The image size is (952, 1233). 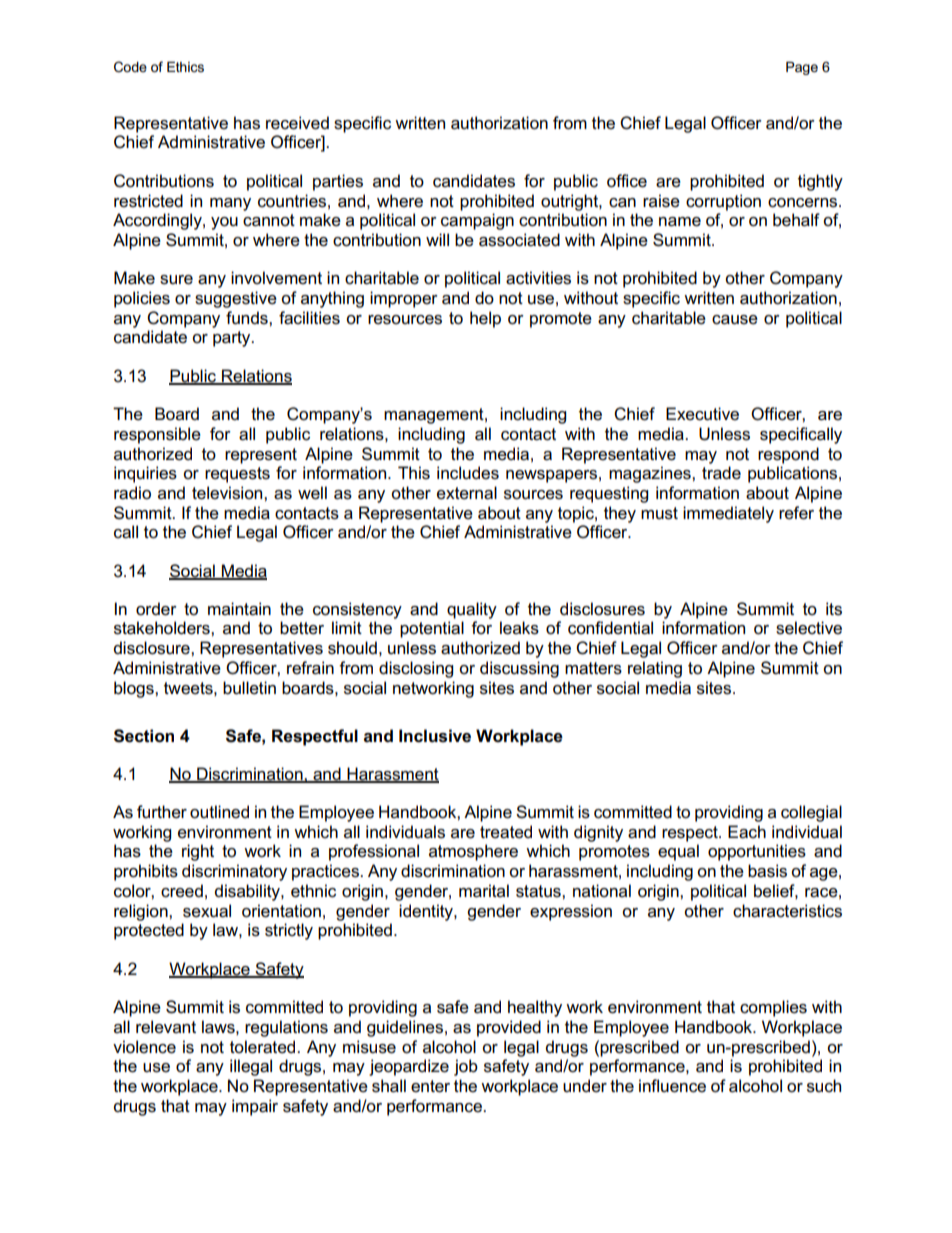 I want to click on atmosphere, so click(x=473, y=852).
